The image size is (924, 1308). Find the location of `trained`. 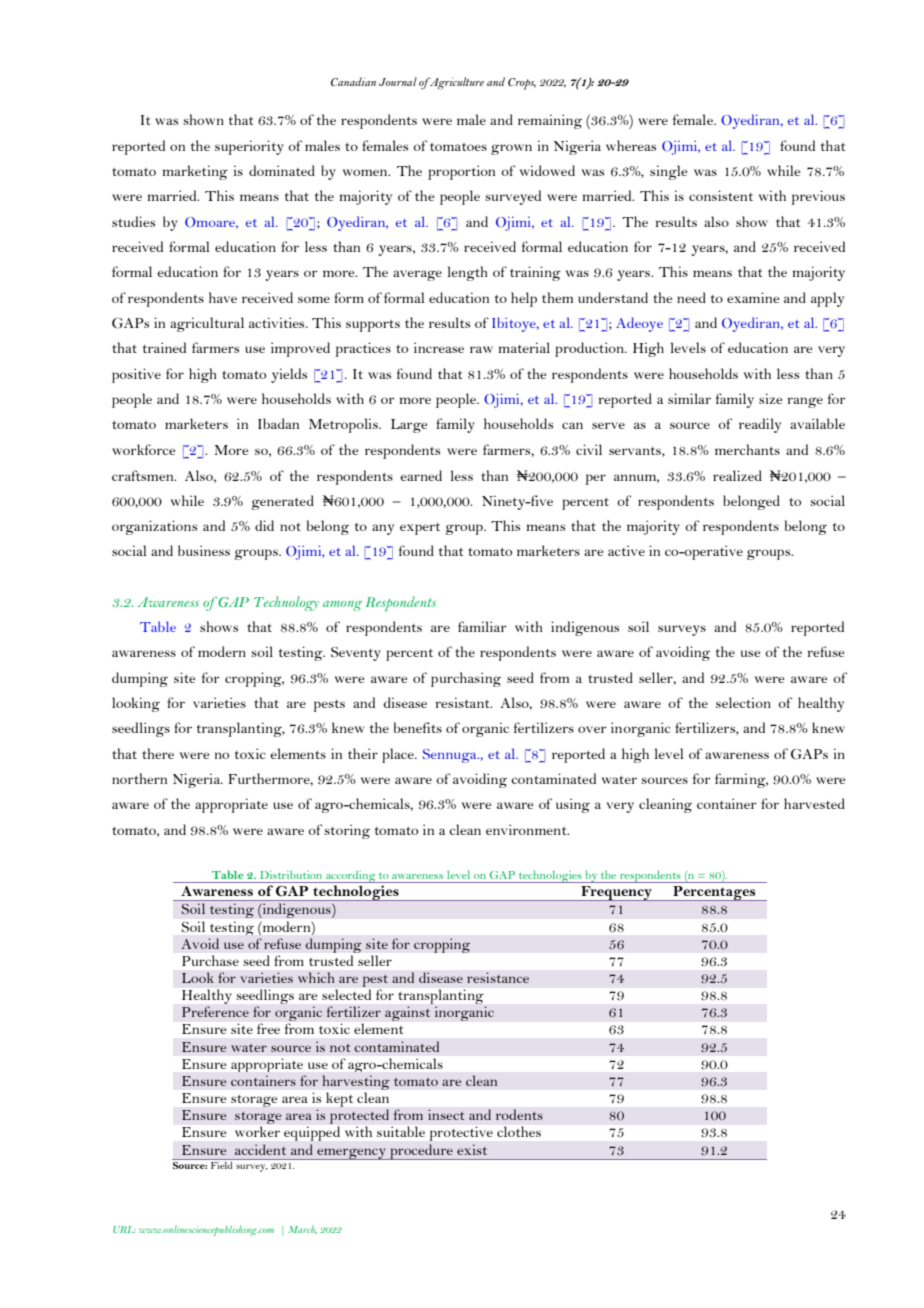

trained is located at coordinates (164, 347).
